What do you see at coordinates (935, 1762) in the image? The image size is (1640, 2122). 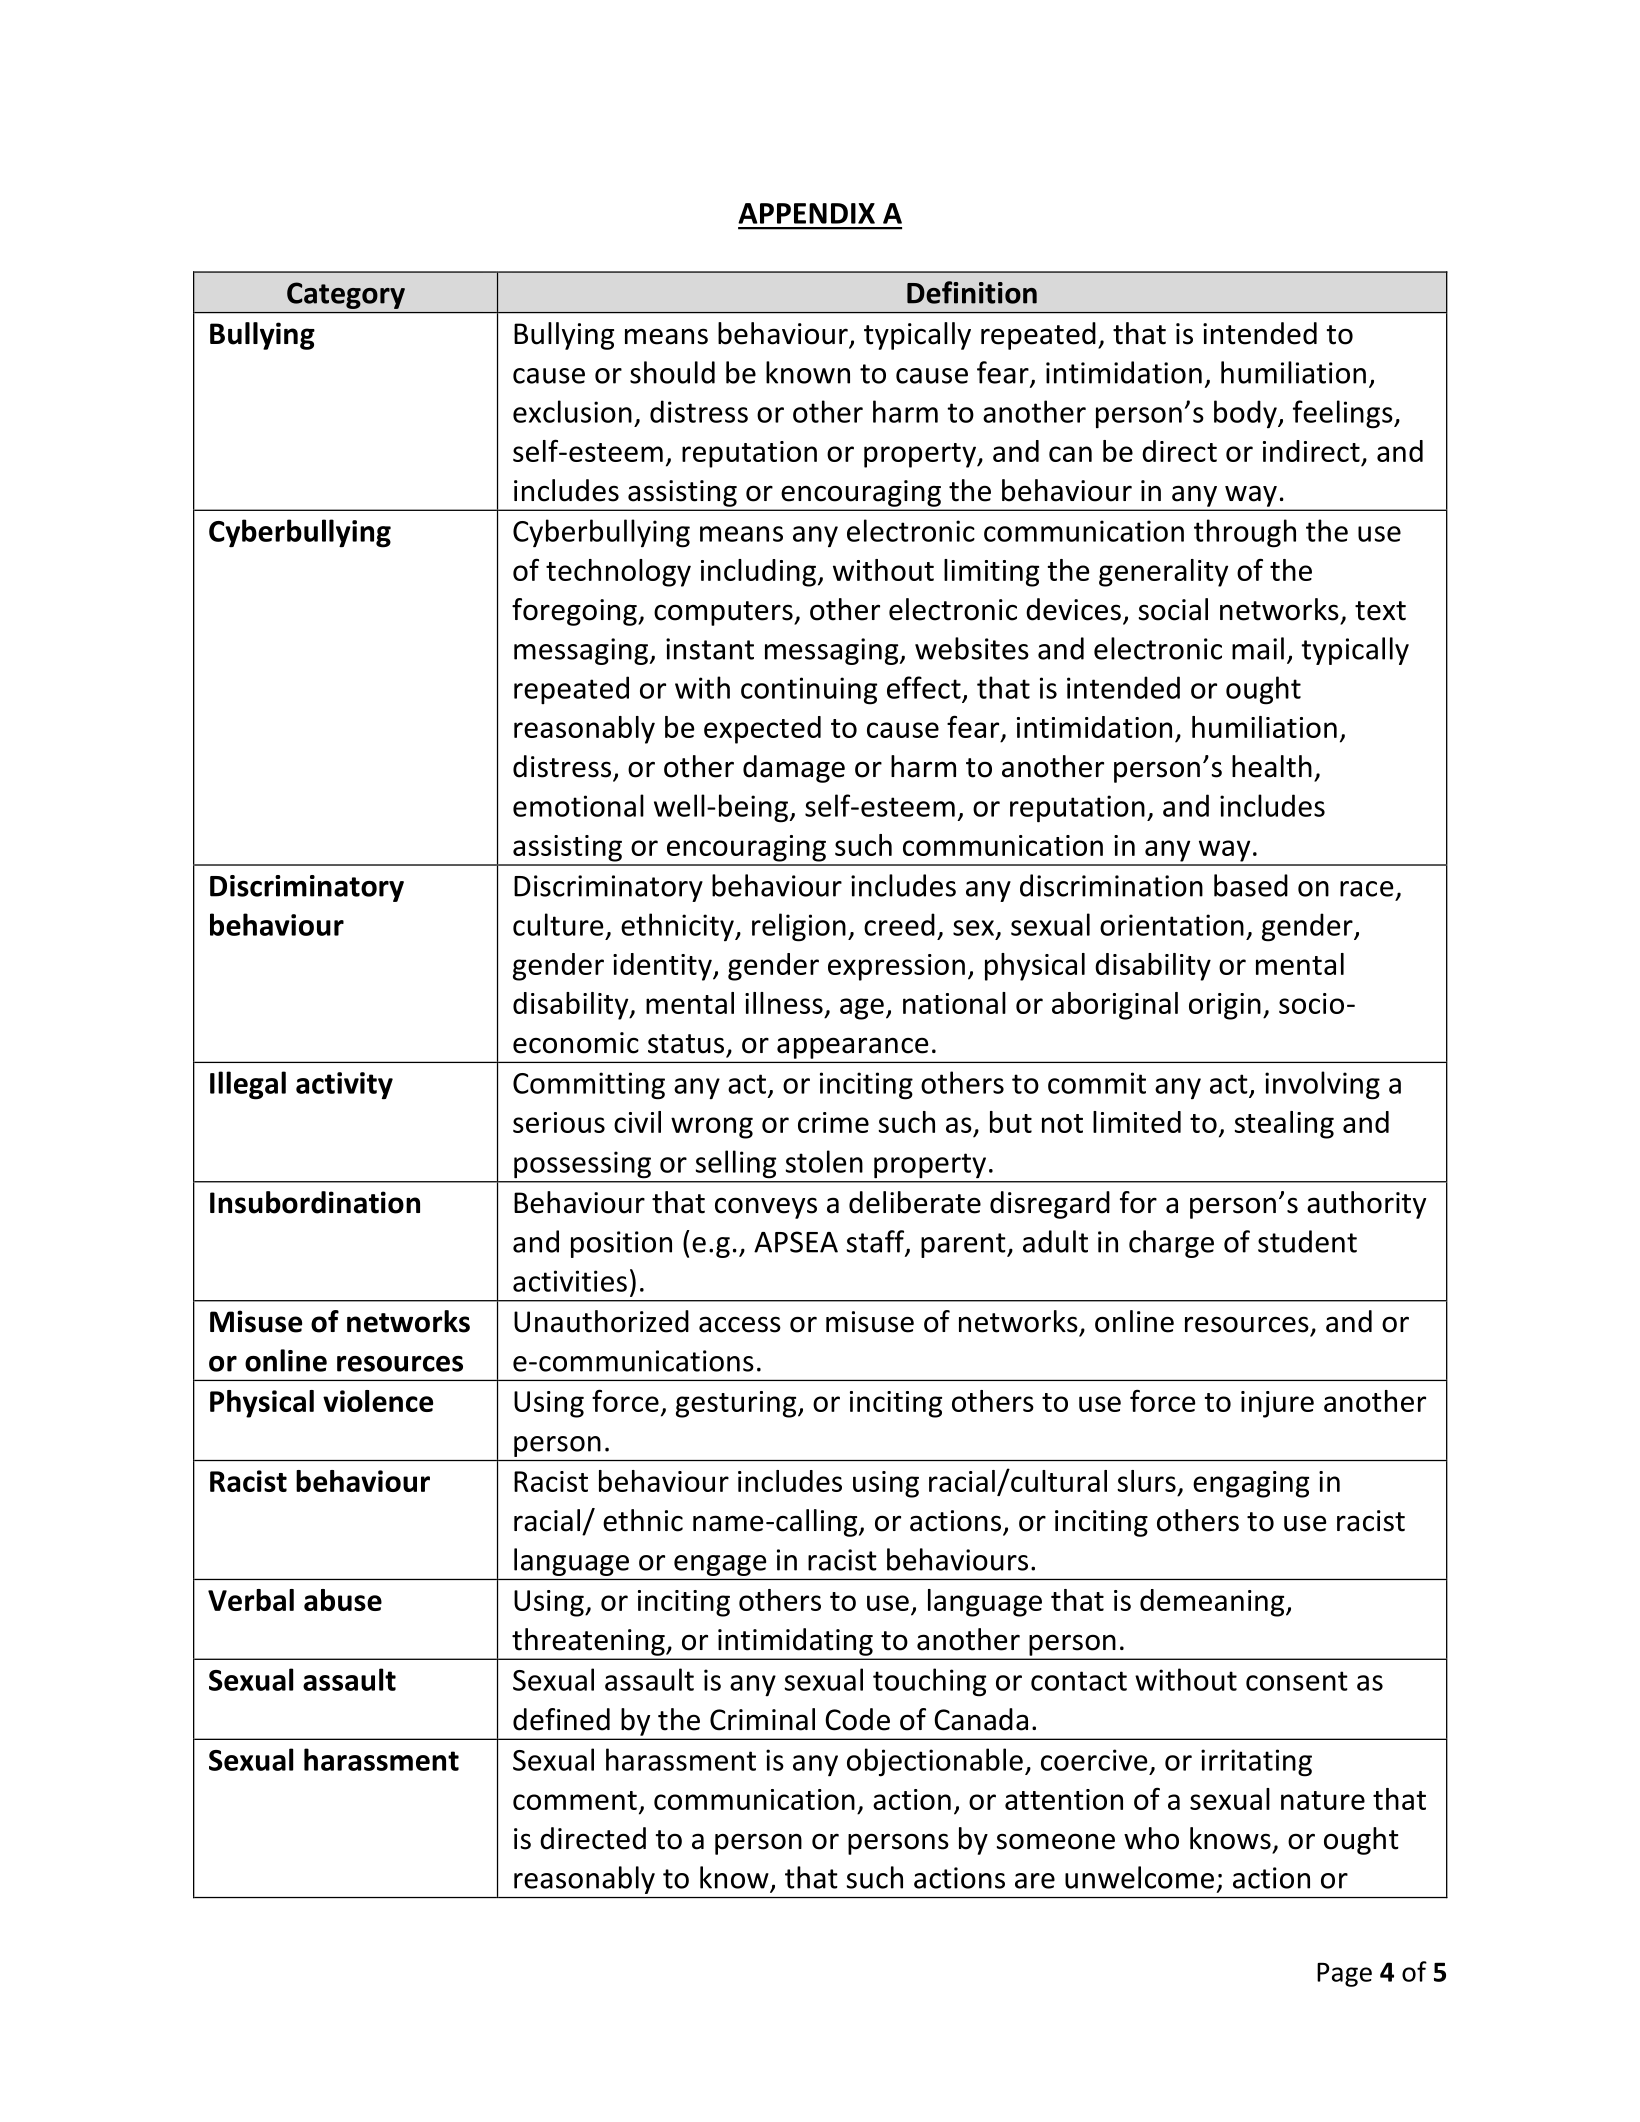 I see `objectionable` at bounding box center [935, 1762].
